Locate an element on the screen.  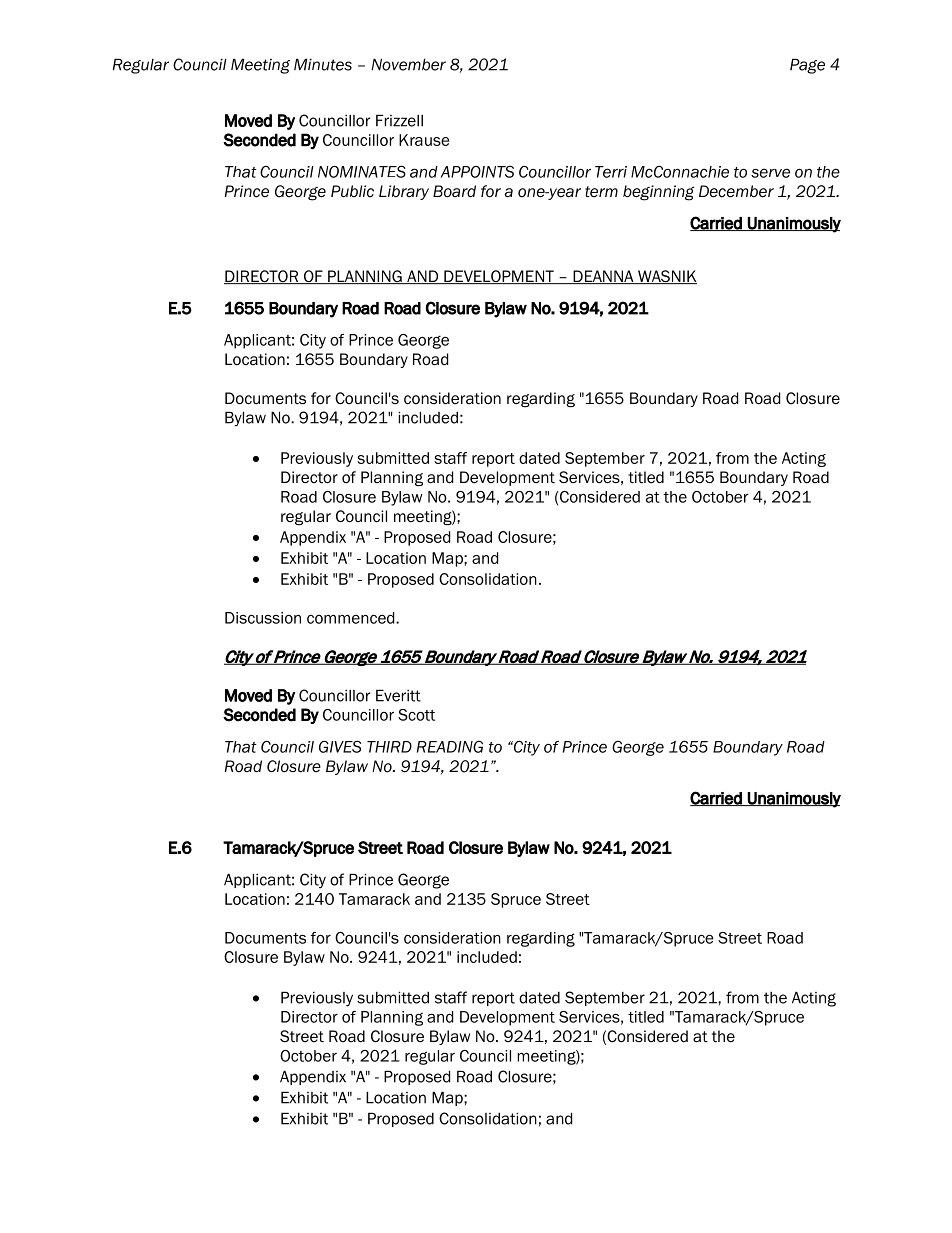
Public is located at coordinates (352, 191).
